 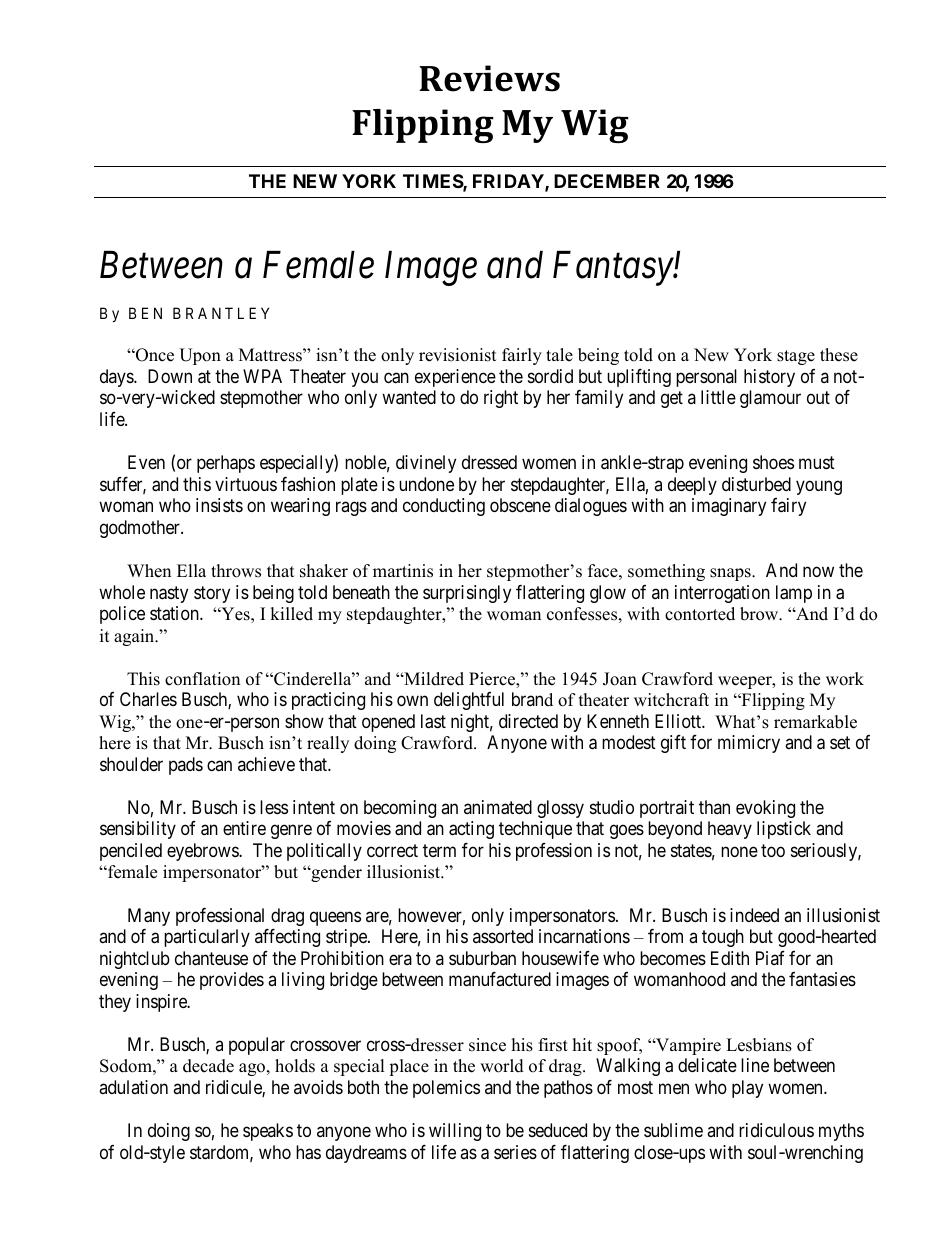 What do you see at coordinates (489, 78) in the screenshot?
I see `Reviews` at bounding box center [489, 78].
